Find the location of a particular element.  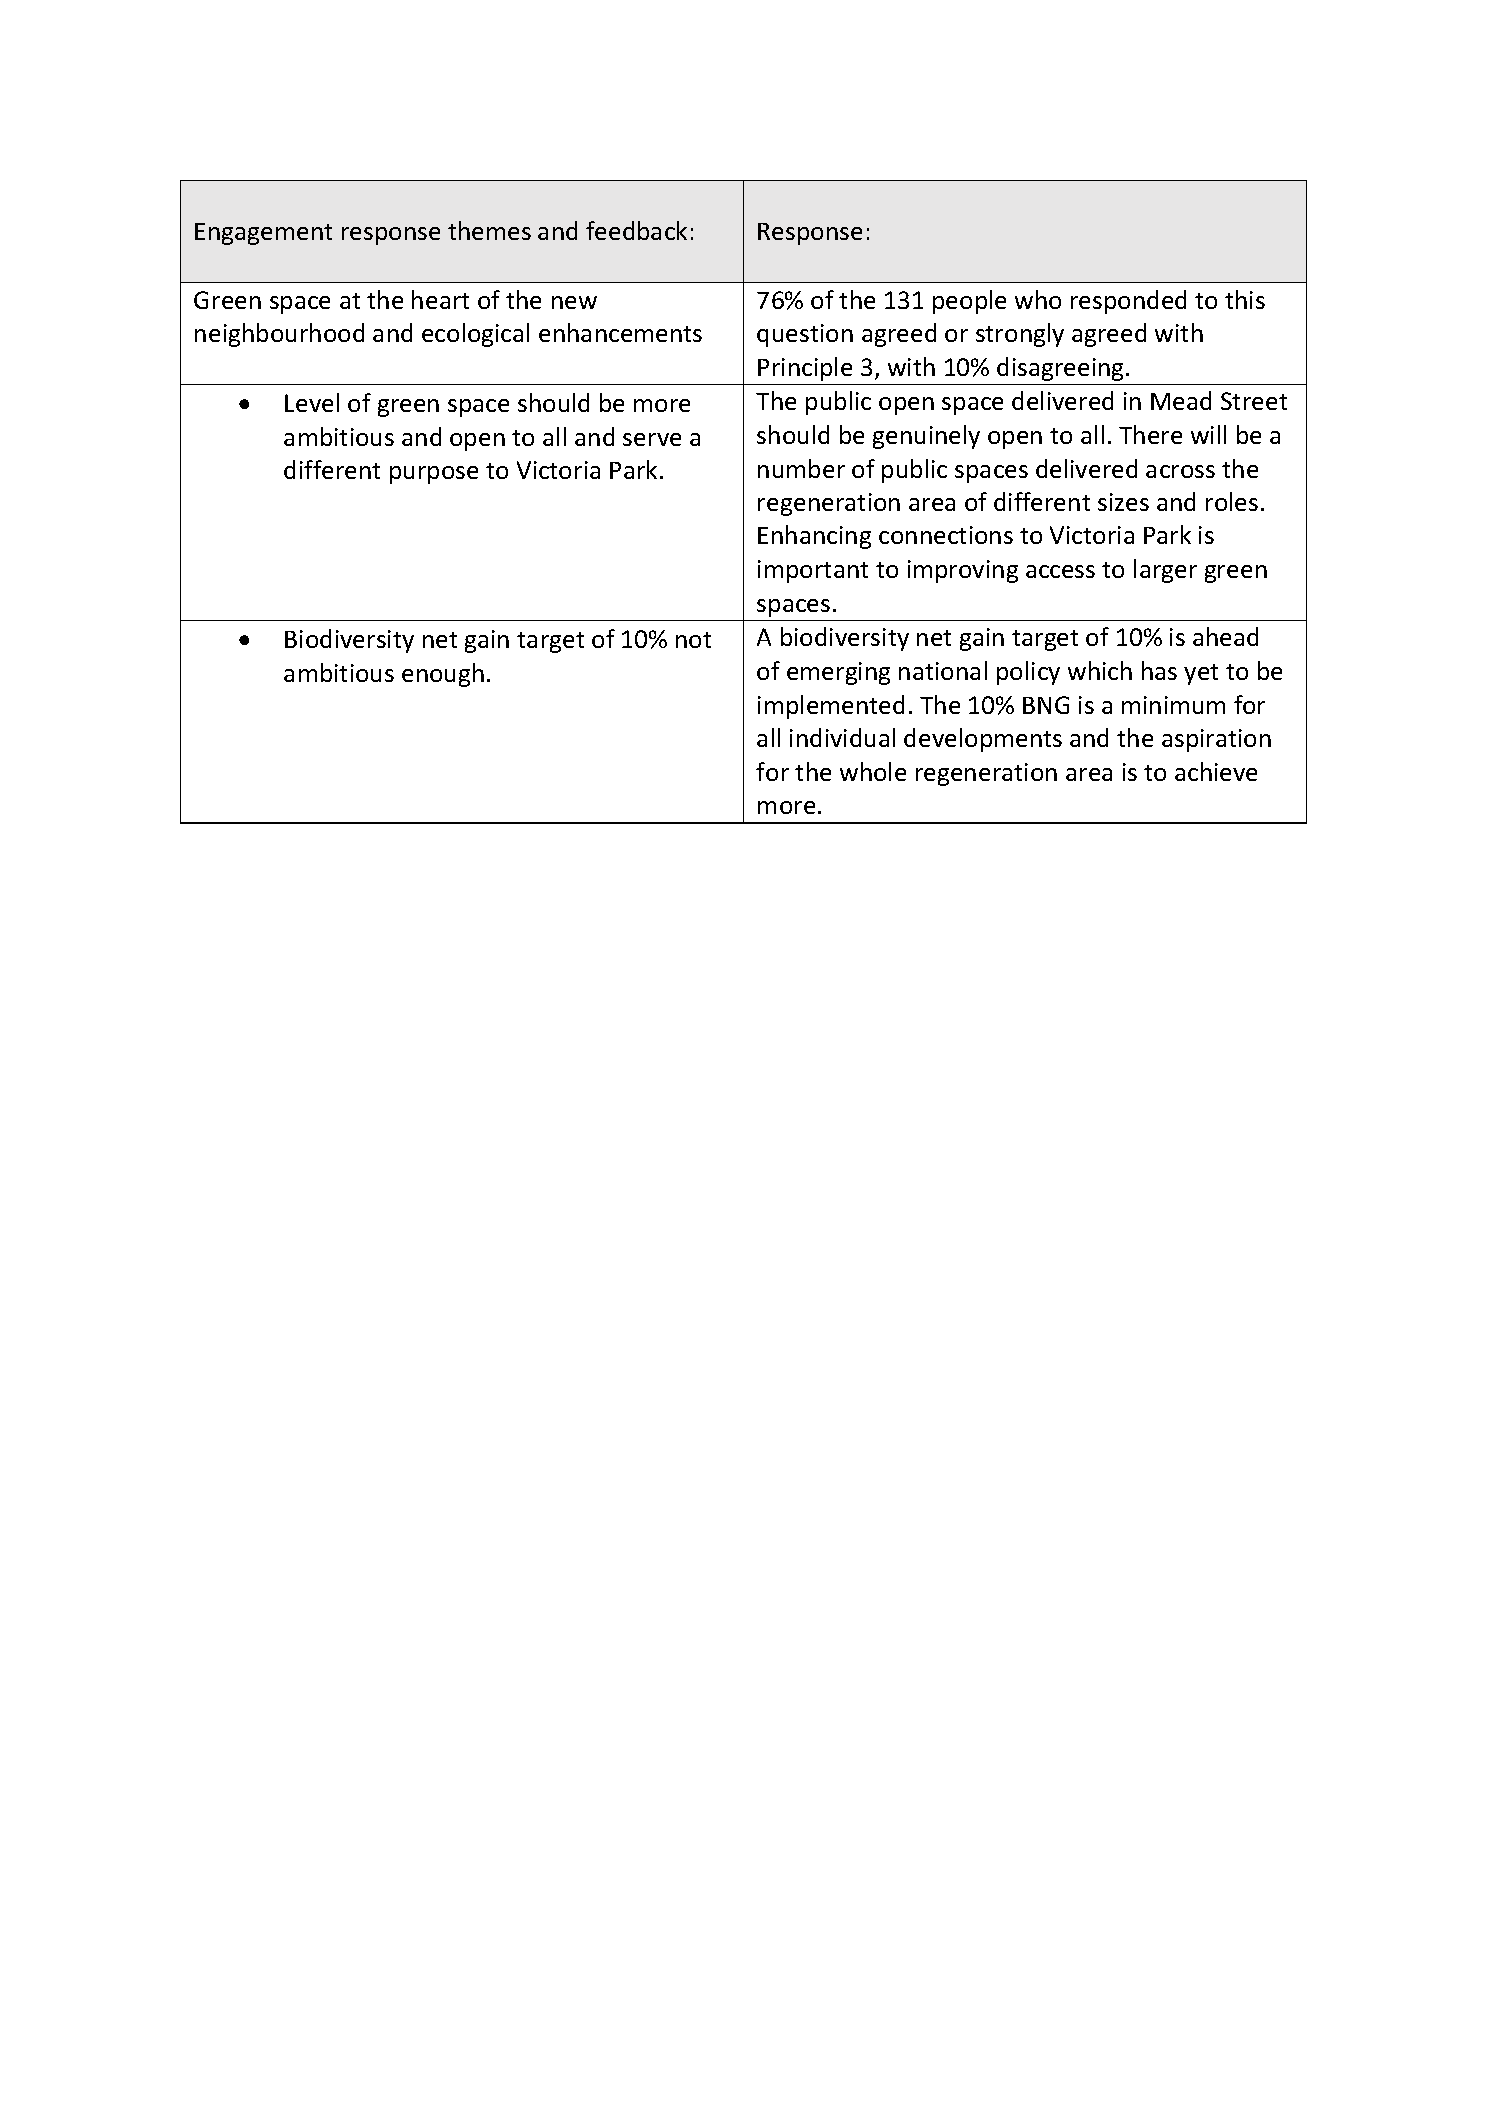

ecological is located at coordinates (475, 335).
